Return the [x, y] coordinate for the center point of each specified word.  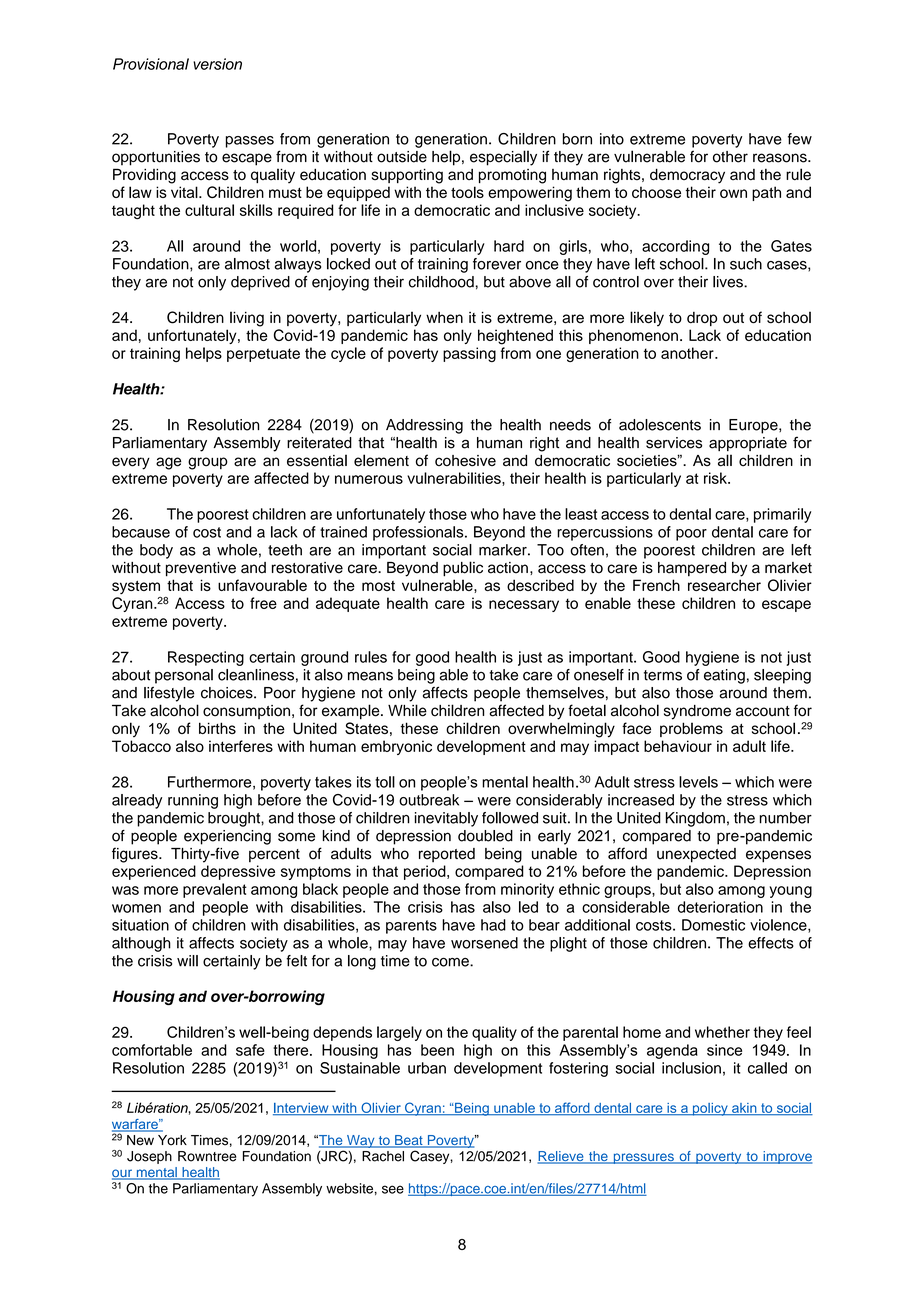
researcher [724, 585]
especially [503, 158]
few [800, 139]
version [217, 64]
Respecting [206, 658]
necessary [524, 606]
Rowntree [207, 1156]
